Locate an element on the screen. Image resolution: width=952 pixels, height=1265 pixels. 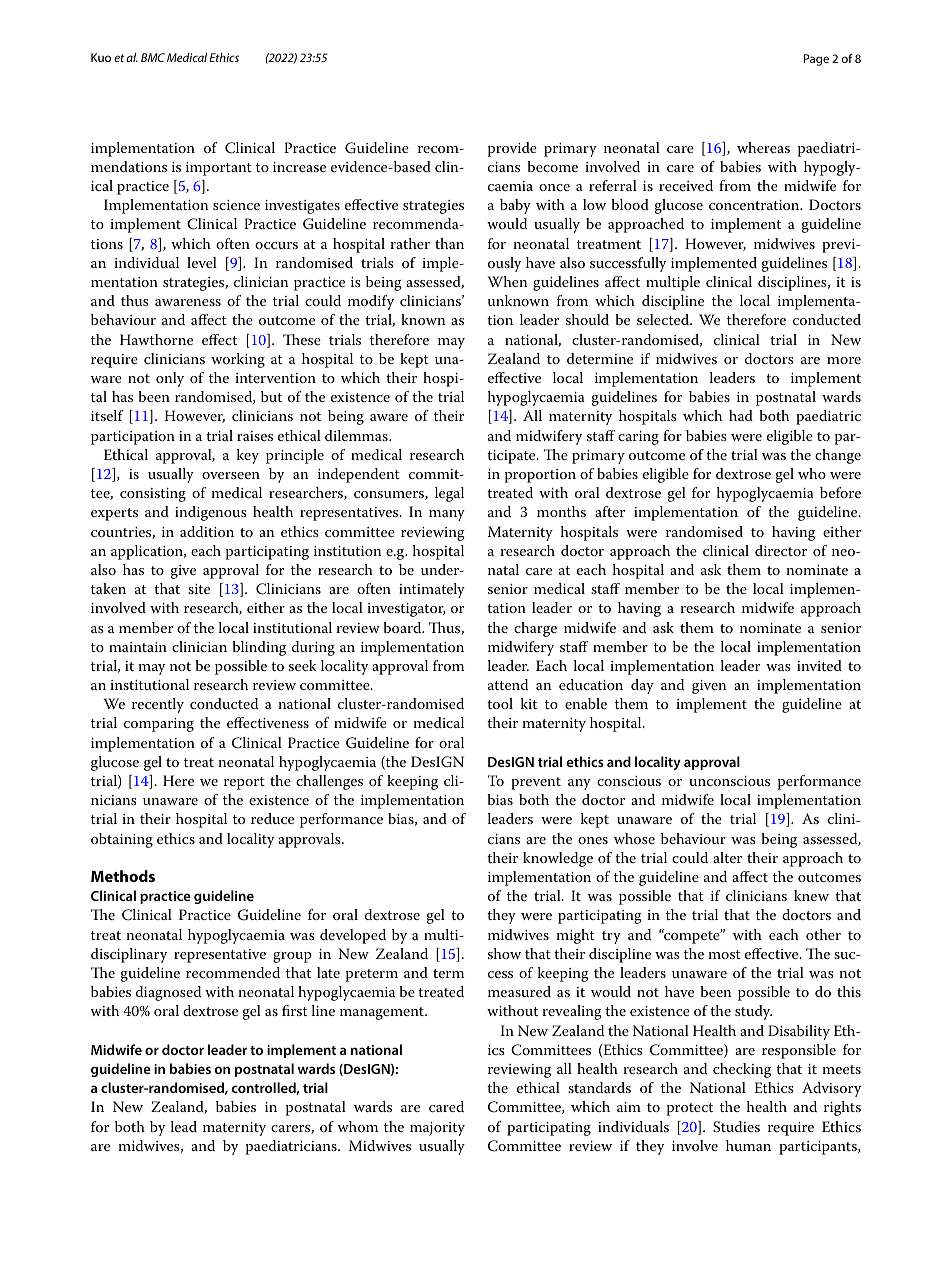
site is located at coordinates (199, 589).
